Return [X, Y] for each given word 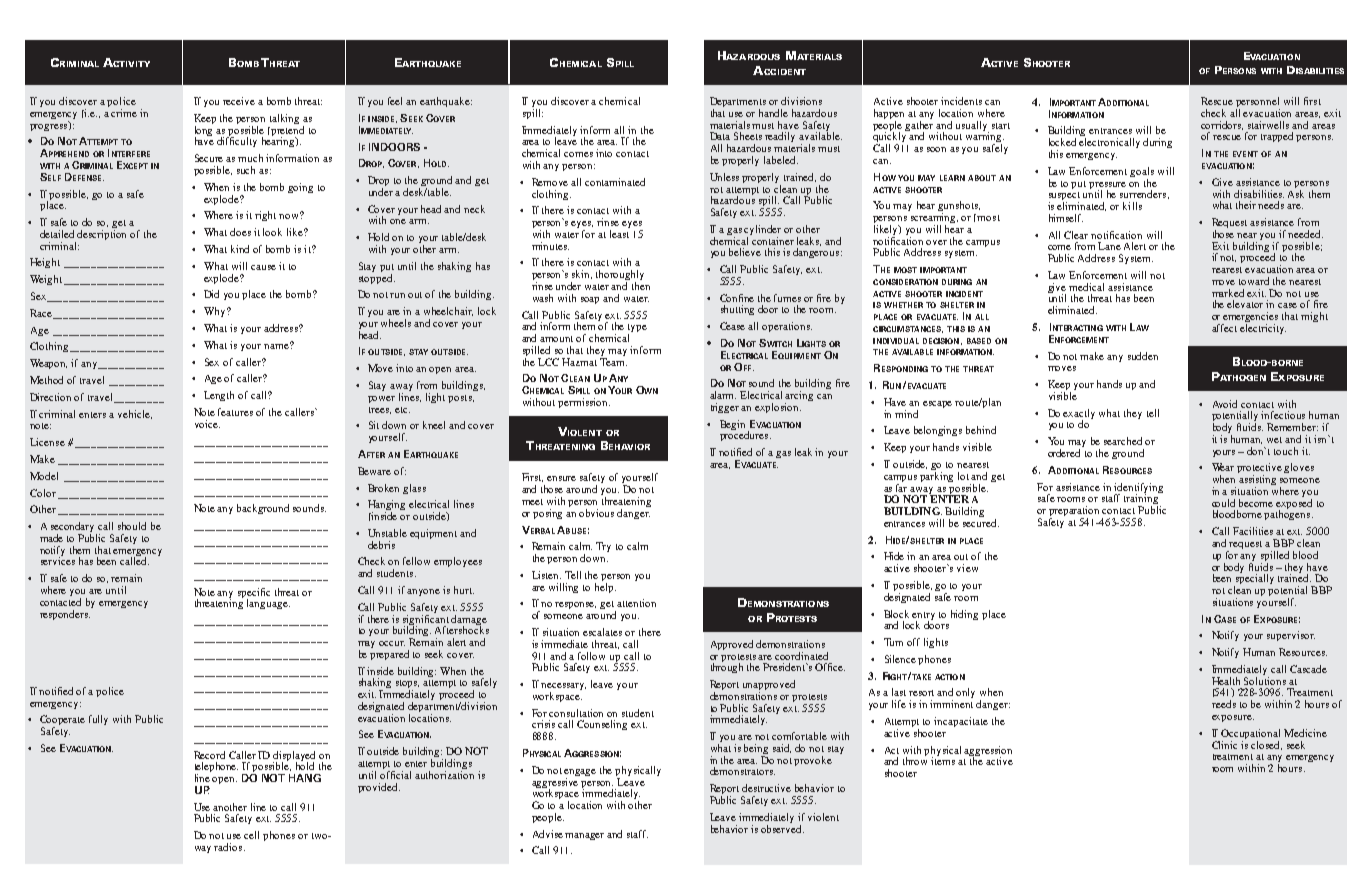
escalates [602, 632]
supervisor [1291, 636]
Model [44, 476]
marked [1228, 293]
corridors [1222, 125]
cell [251, 835]
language [268, 604]
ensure [561, 478]
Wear [1223, 467]
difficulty [237, 141]
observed [782, 827]
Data [720, 136]
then [641, 286]
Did [211, 294]
